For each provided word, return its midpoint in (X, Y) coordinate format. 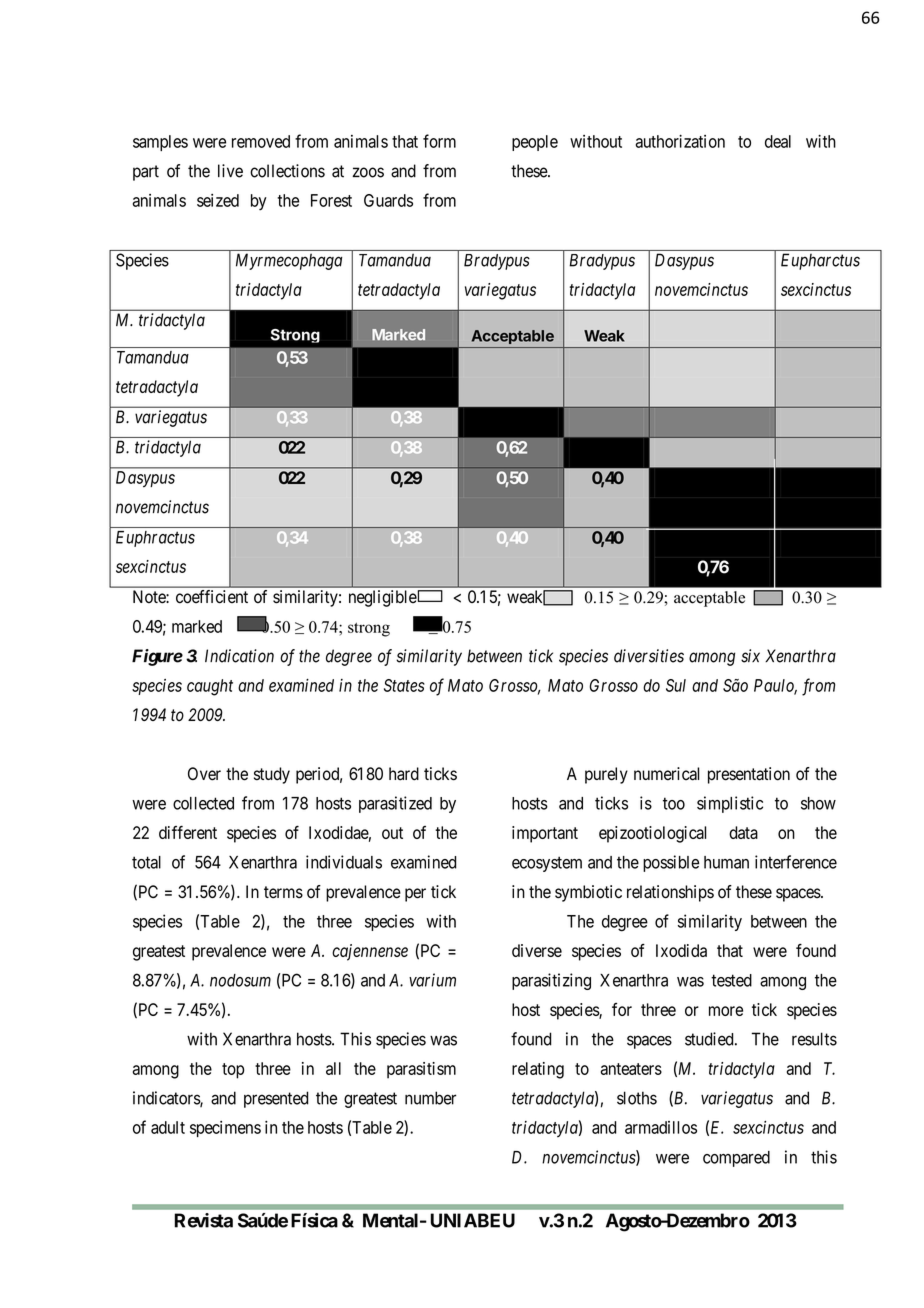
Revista (203, 1220)
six (750, 656)
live (230, 171)
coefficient (212, 597)
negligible (383, 598)
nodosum (240, 980)
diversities (649, 656)
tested (731, 980)
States (404, 685)
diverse (537, 950)
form (439, 141)
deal (778, 141)
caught (210, 687)
